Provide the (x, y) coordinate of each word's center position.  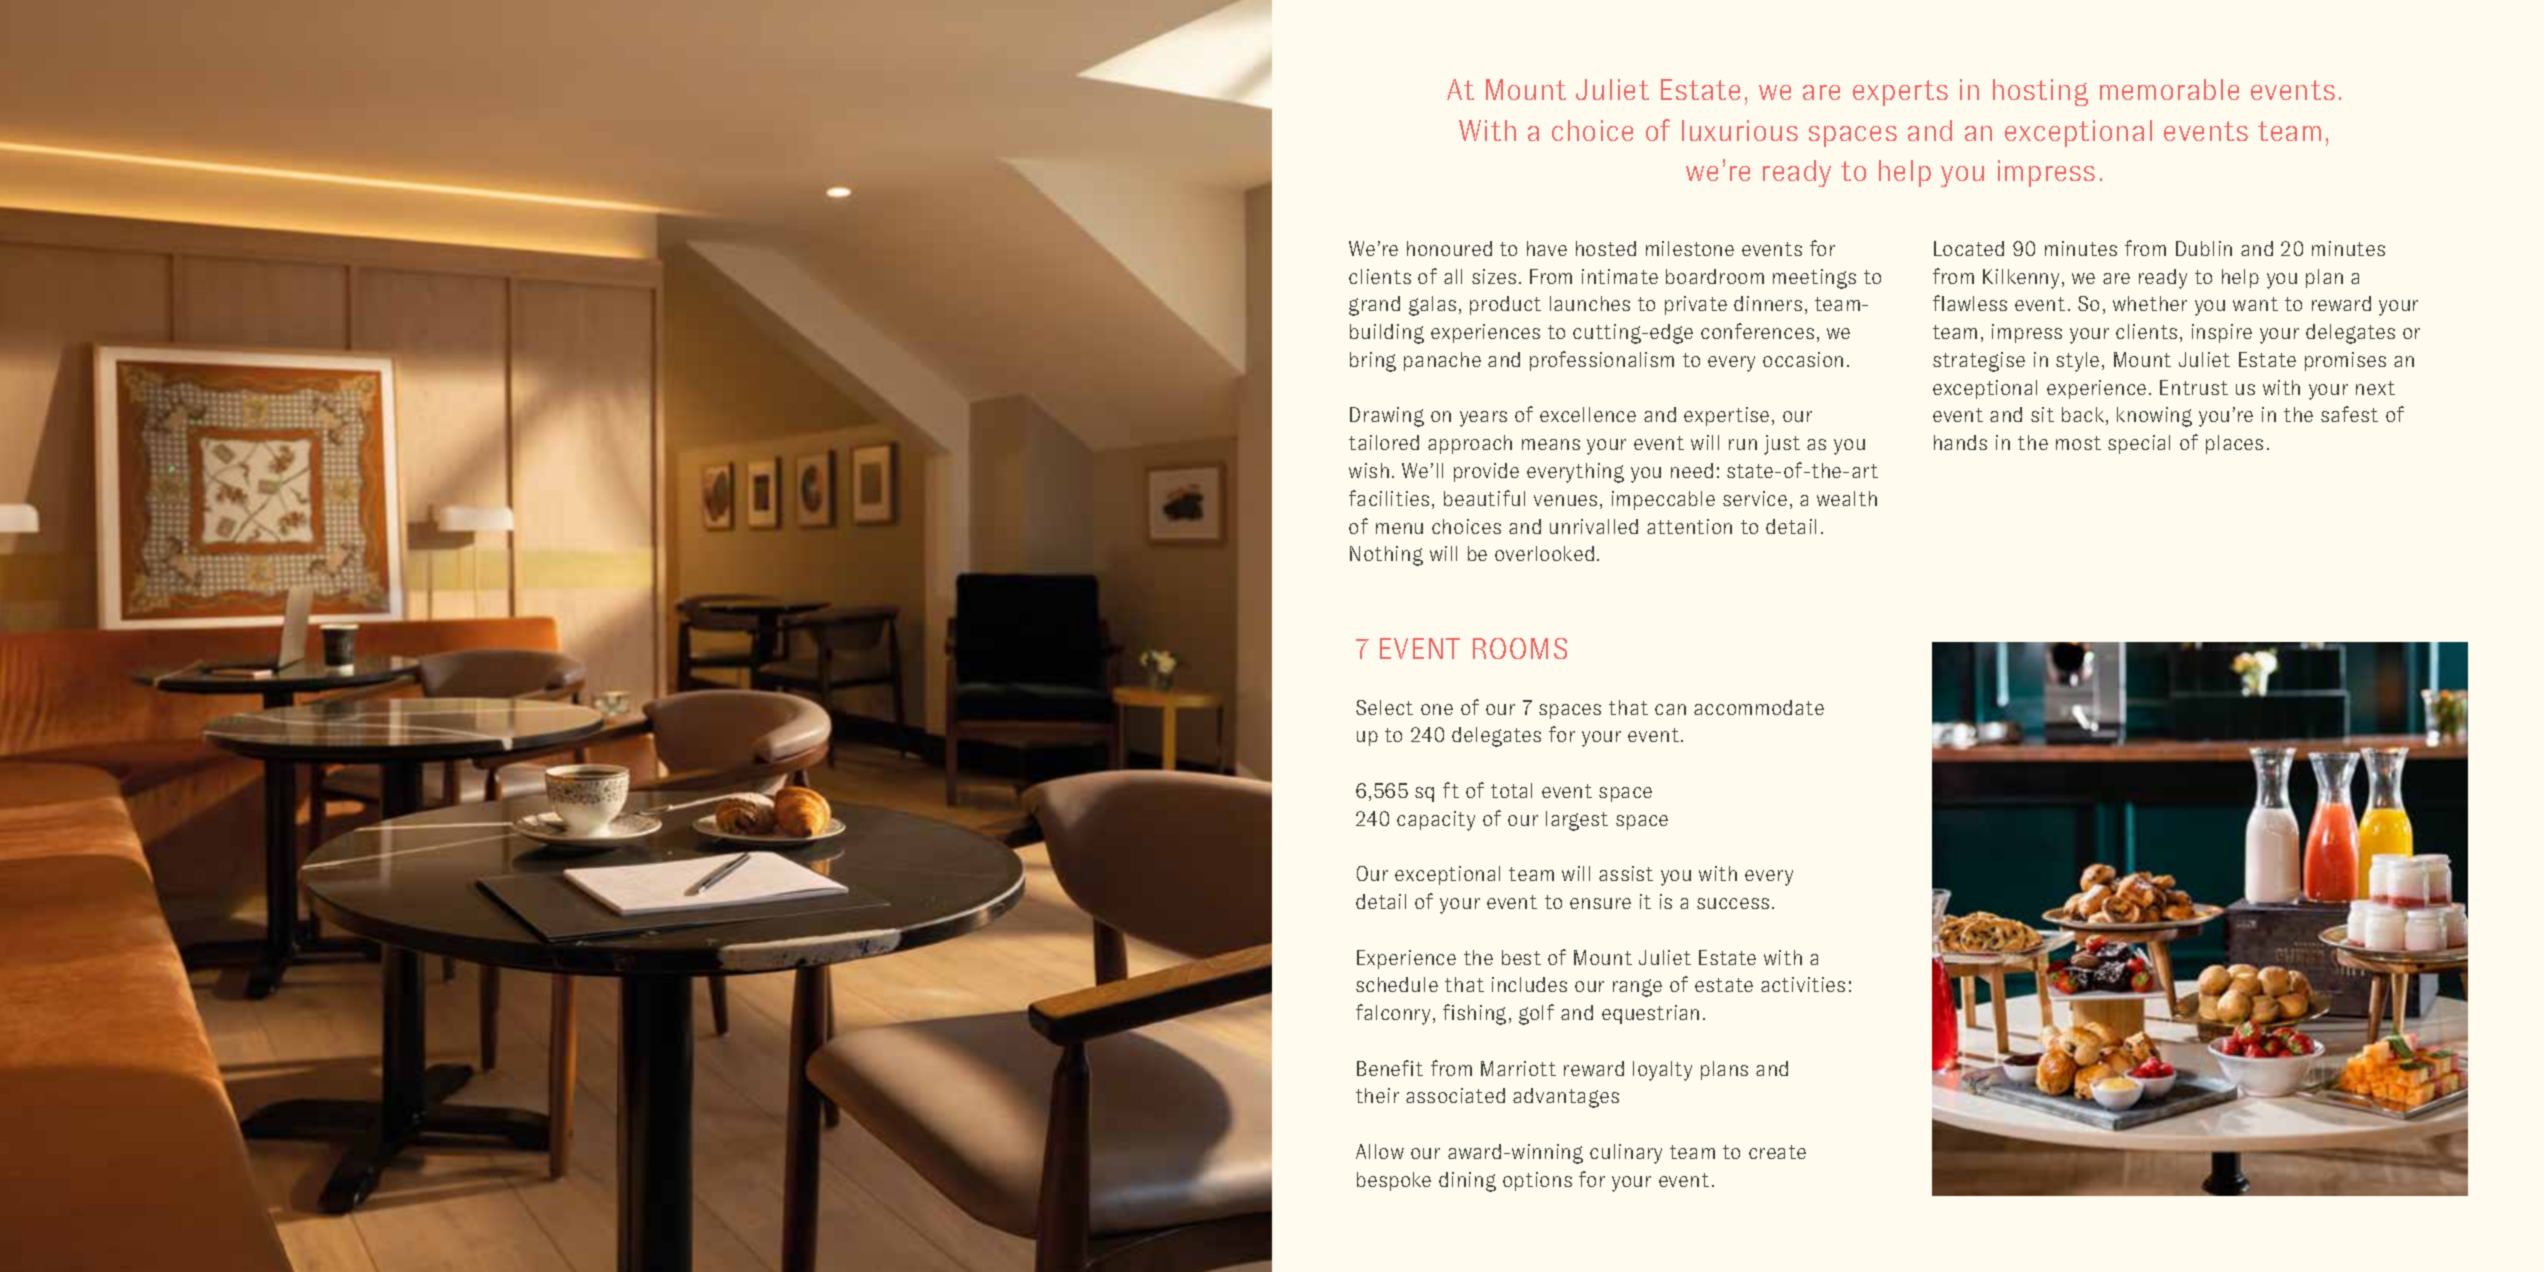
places (2234, 444)
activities (1803, 984)
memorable (2169, 89)
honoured (1449, 248)
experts (1900, 93)
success (1733, 903)
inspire (2222, 333)
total (1511, 790)
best (1521, 957)
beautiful (1484, 498)
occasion (1803, 359)
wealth (1847, 498)
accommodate (1759, 707)
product (1505, 305)
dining (1467, 1182)
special (2139, 444)
